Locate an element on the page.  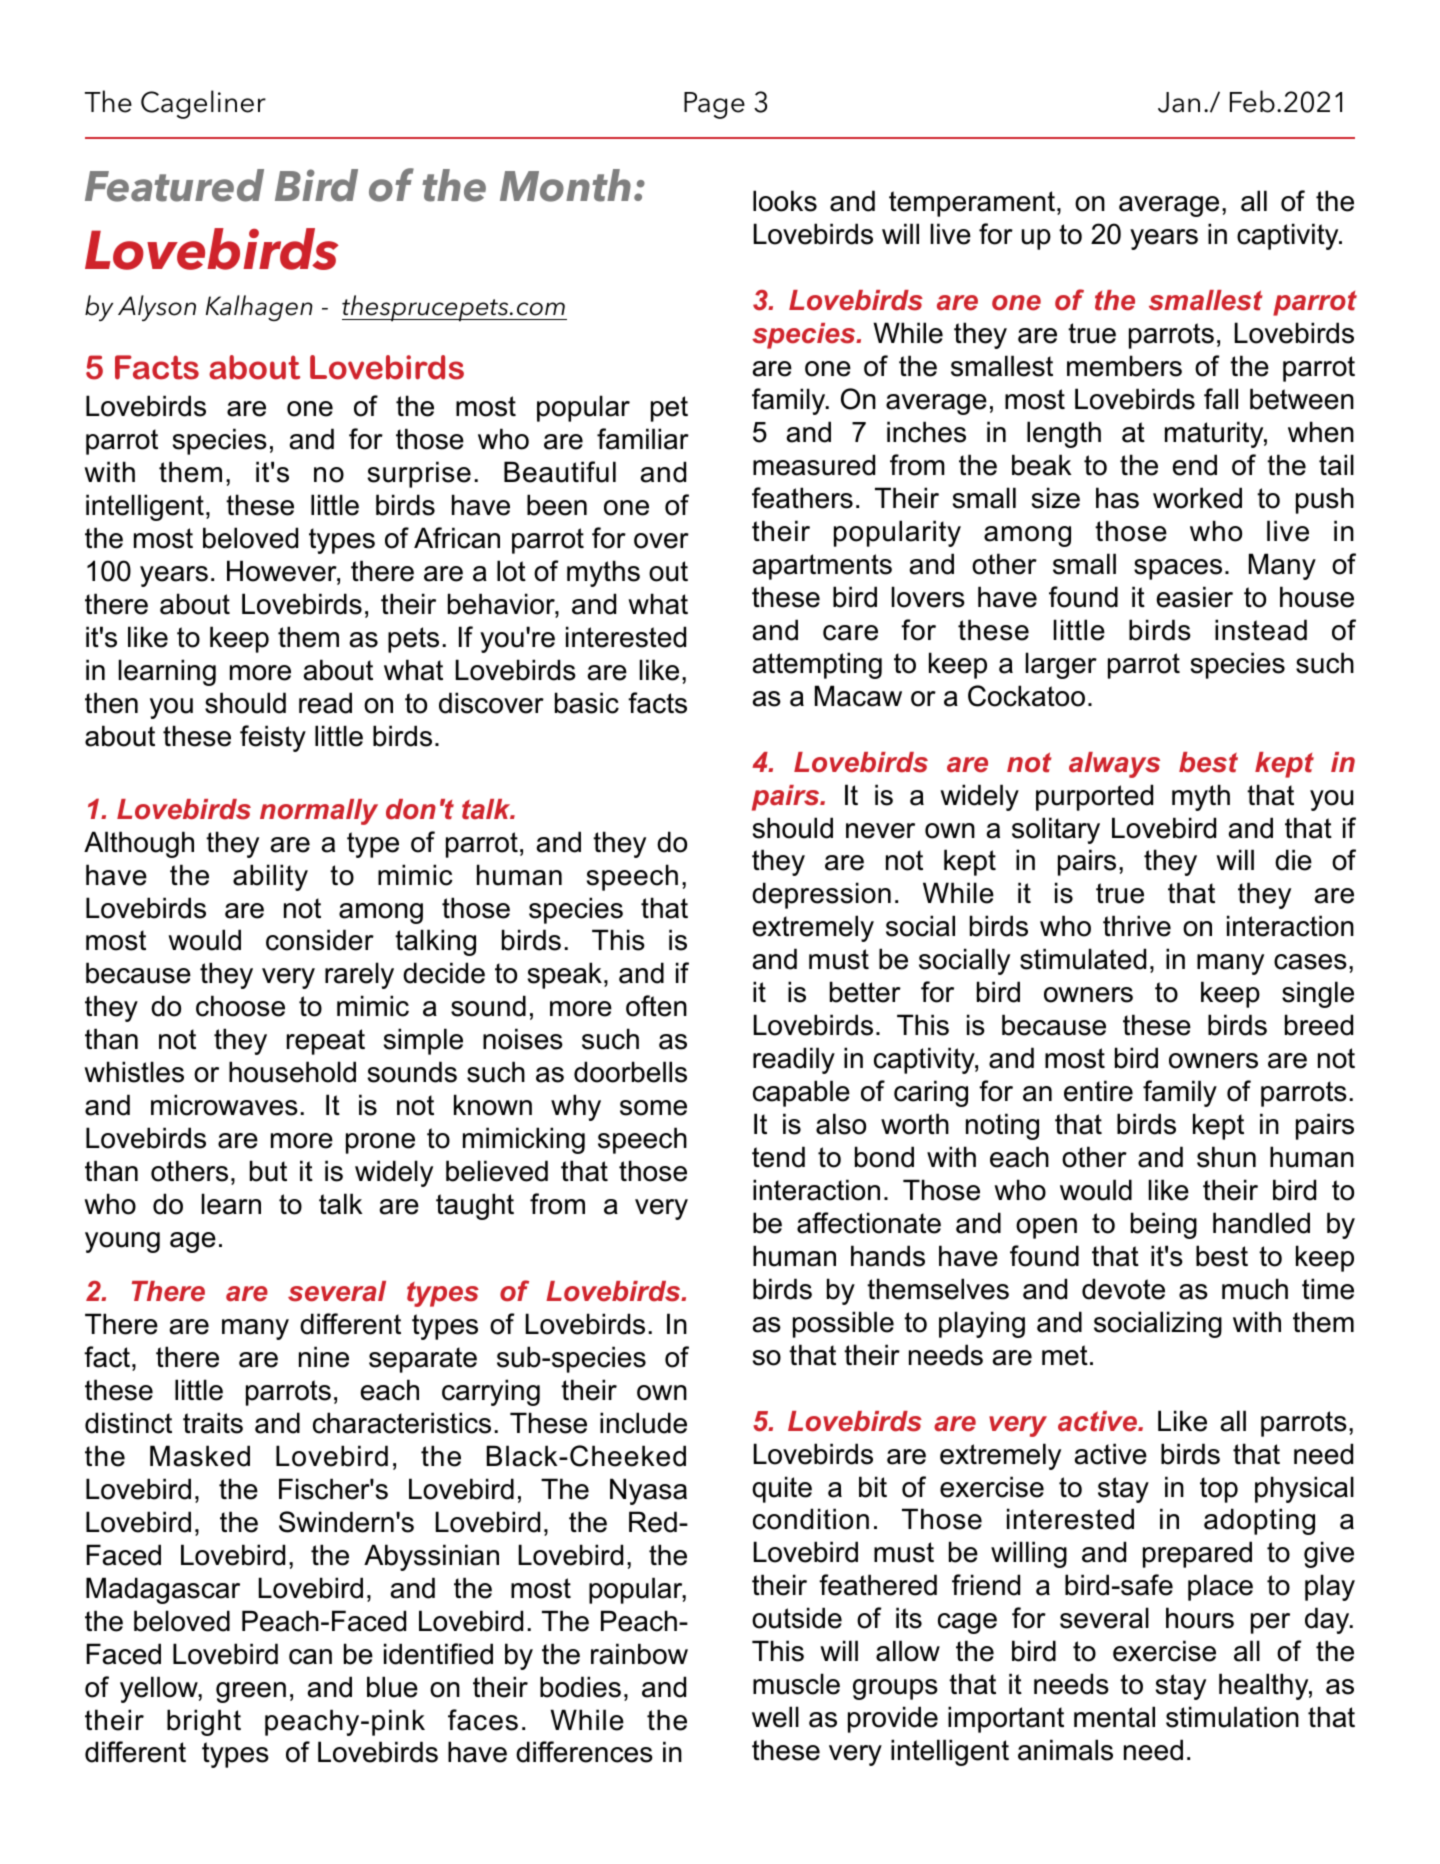
Page is located at coordinates (714, 105).
